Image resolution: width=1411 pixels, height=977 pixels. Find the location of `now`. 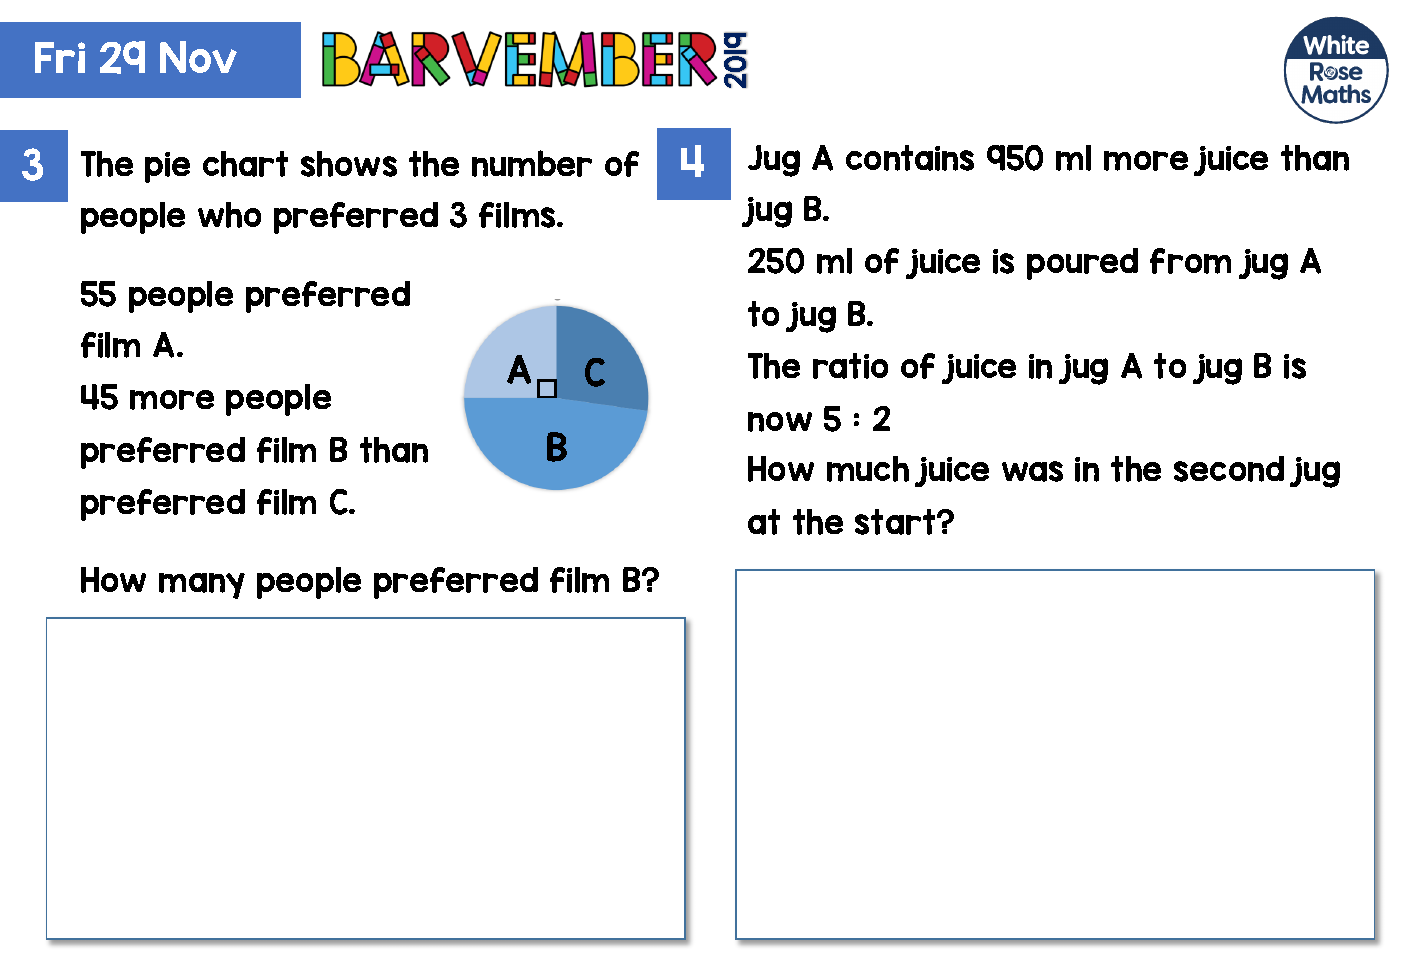

now is located at coordinates (780, 422).
